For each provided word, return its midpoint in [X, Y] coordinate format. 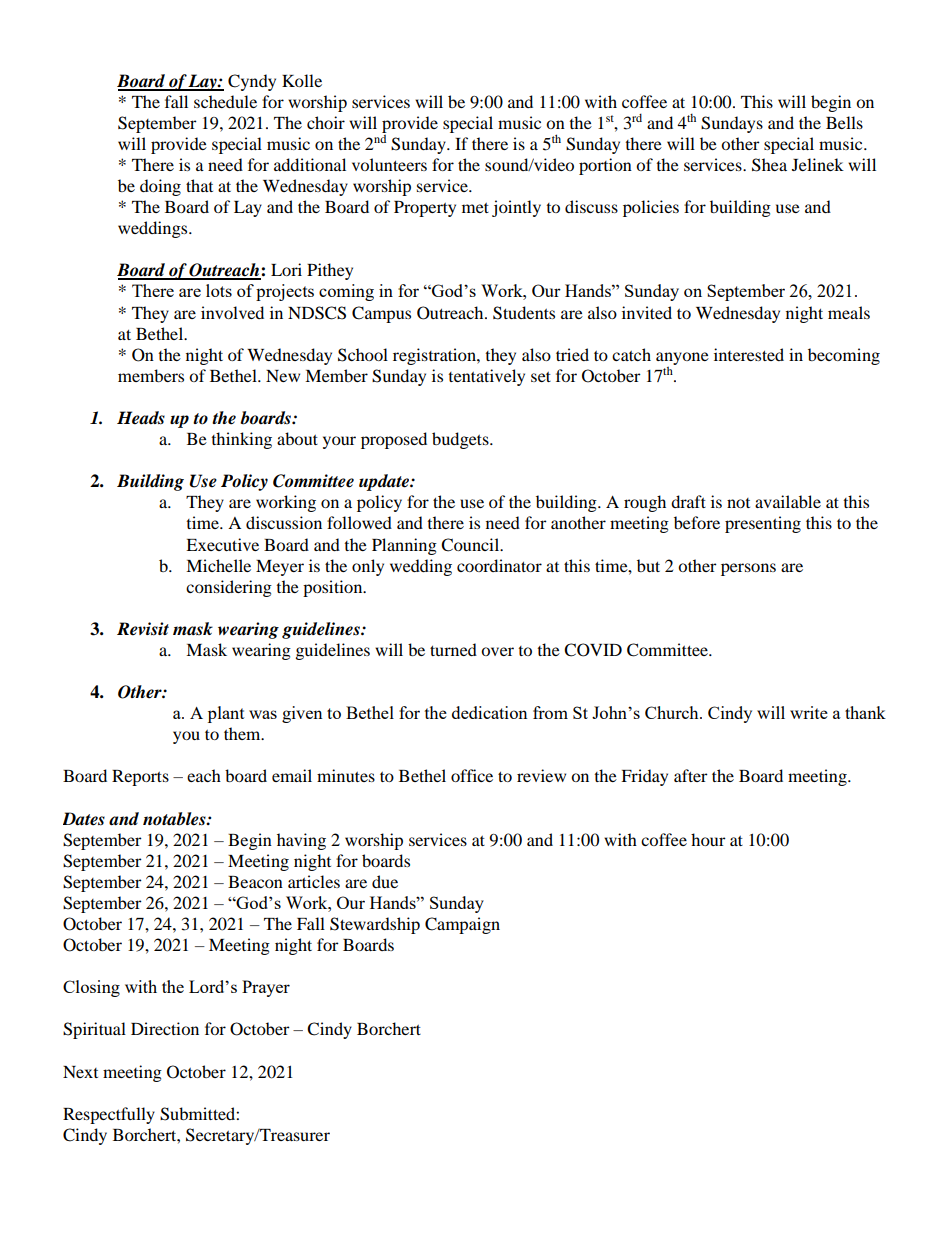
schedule [225, 101]
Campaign [462, 925]
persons [748, 569]
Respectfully [109, 1115]
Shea [769, 165]
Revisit [143, 629]
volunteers [389, 164]
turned [453, 649]
